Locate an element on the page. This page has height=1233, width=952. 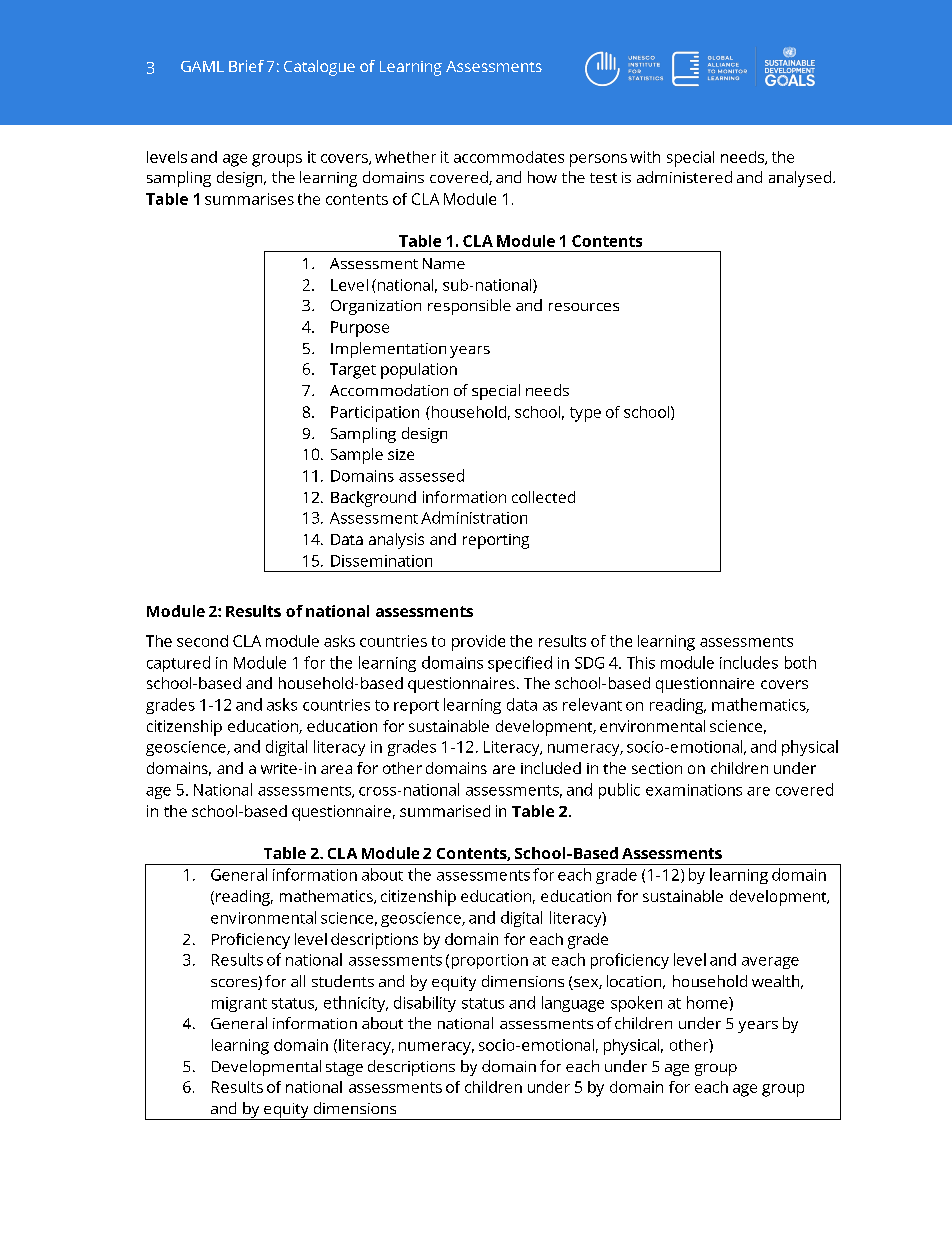
Brief is located at coordinates (246, 66).
